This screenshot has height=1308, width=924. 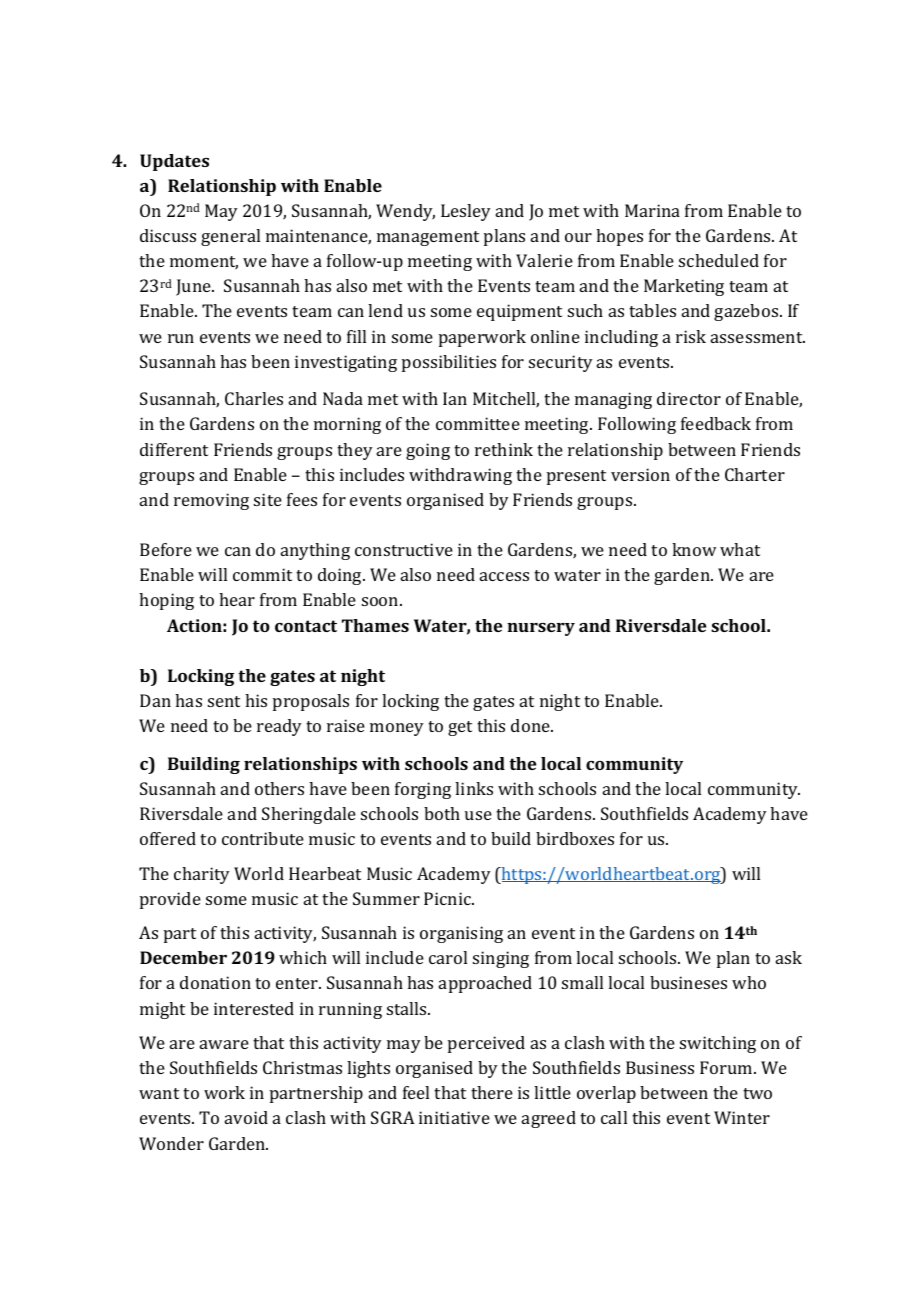 I want to click on Marina, so click(x=652, y=210).
